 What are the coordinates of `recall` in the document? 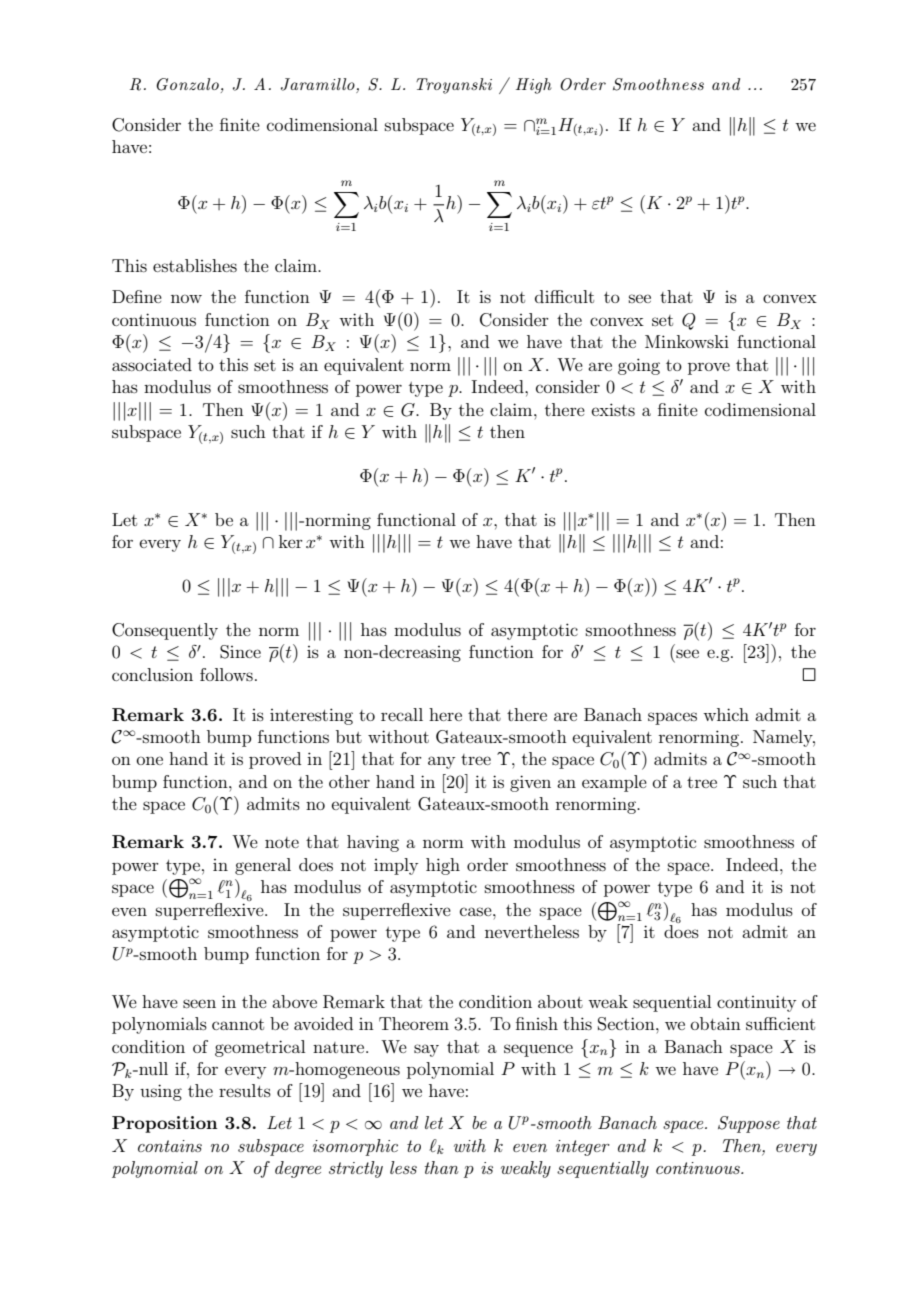 It's located at (402, 714).
